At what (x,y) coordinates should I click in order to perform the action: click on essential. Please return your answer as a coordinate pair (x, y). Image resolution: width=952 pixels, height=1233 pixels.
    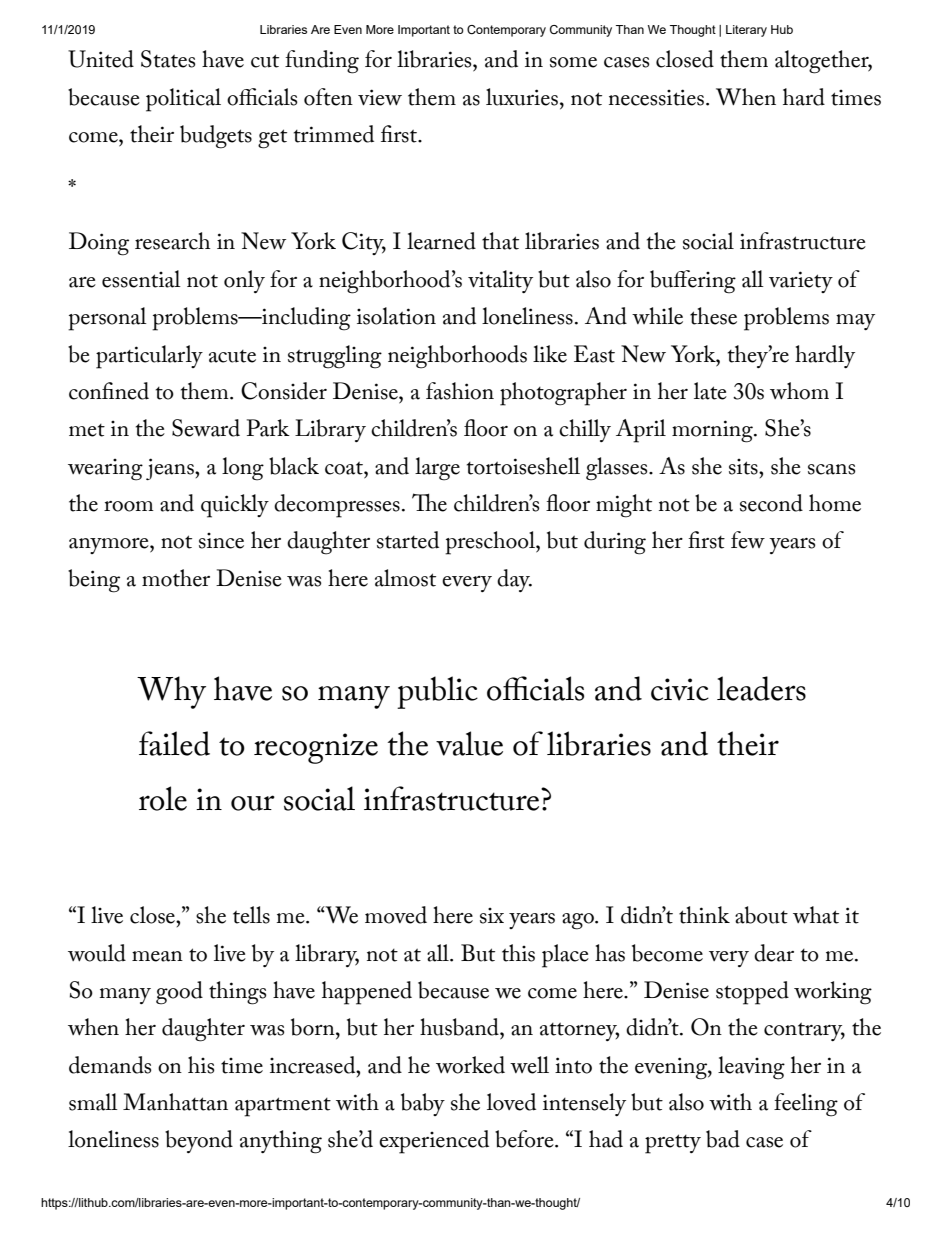
    Looking at the image, I should click on (141, 279).
